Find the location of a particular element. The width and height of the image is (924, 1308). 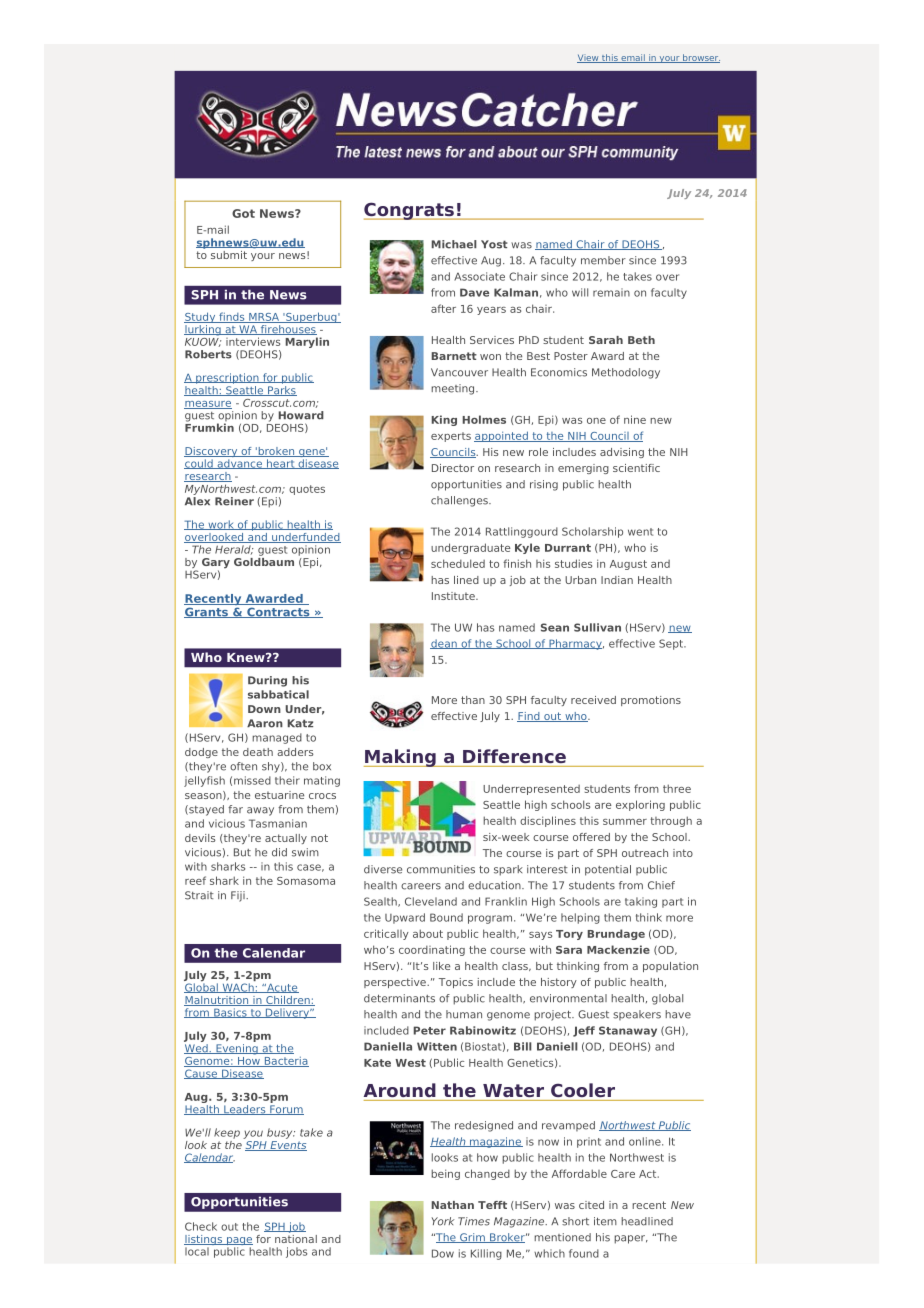

Vancouver is located at coordinates (459, 372).
